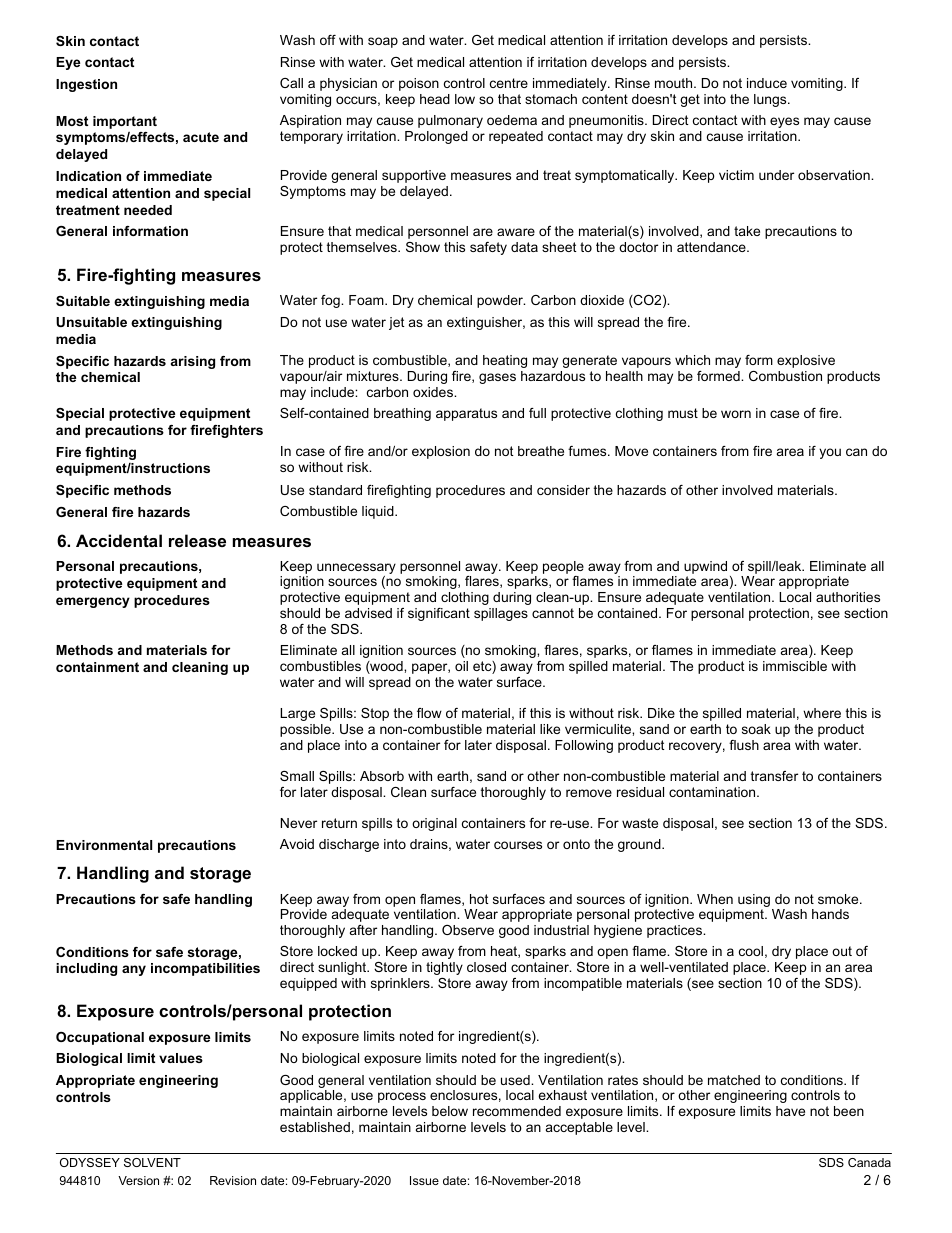 The width and height of the page is (952, 1233). Describe the element at coordinates (125, 122) in the page. I see `important` at that location.
